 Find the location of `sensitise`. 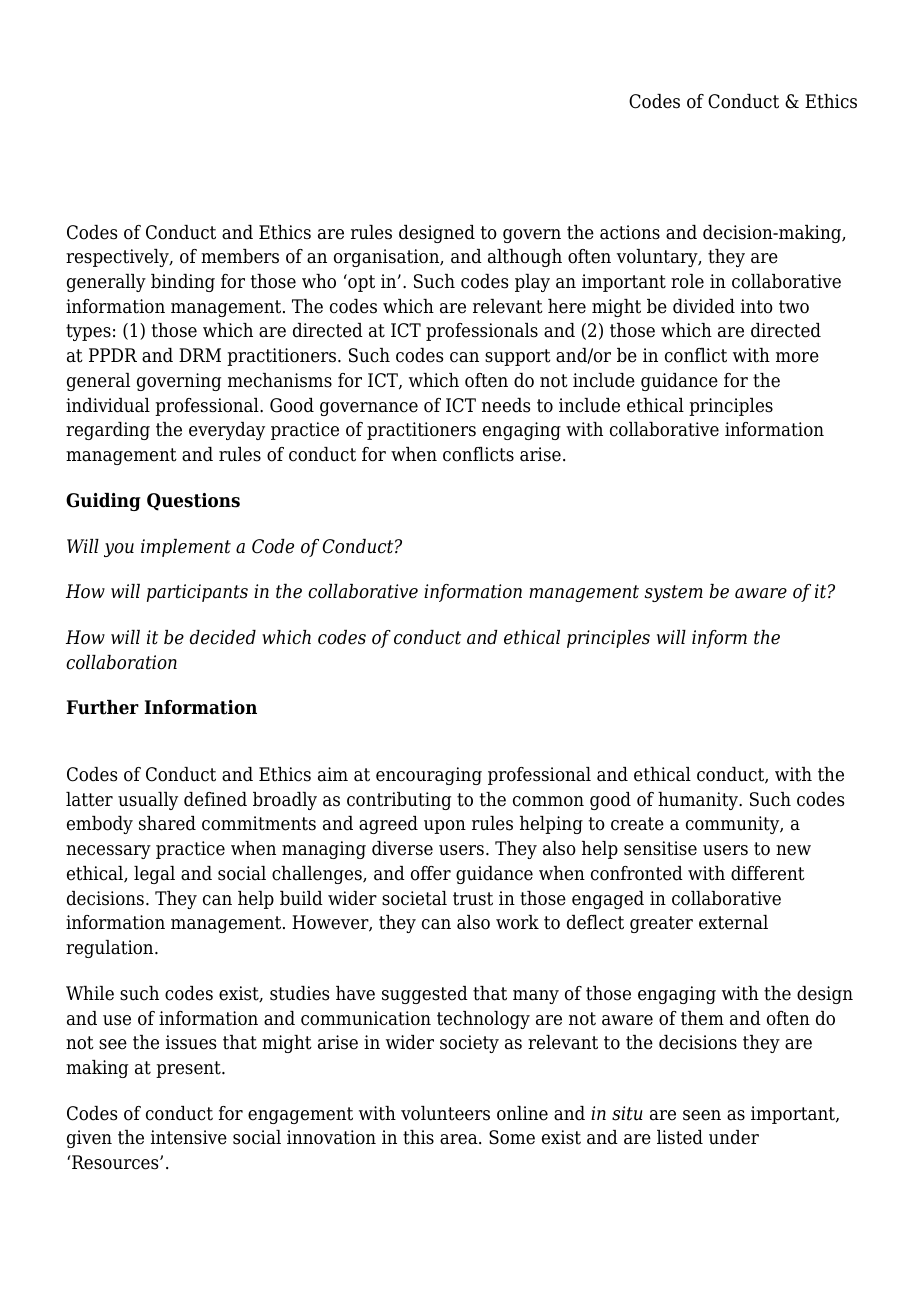

sensitise is located at coordinates (660, 848).
